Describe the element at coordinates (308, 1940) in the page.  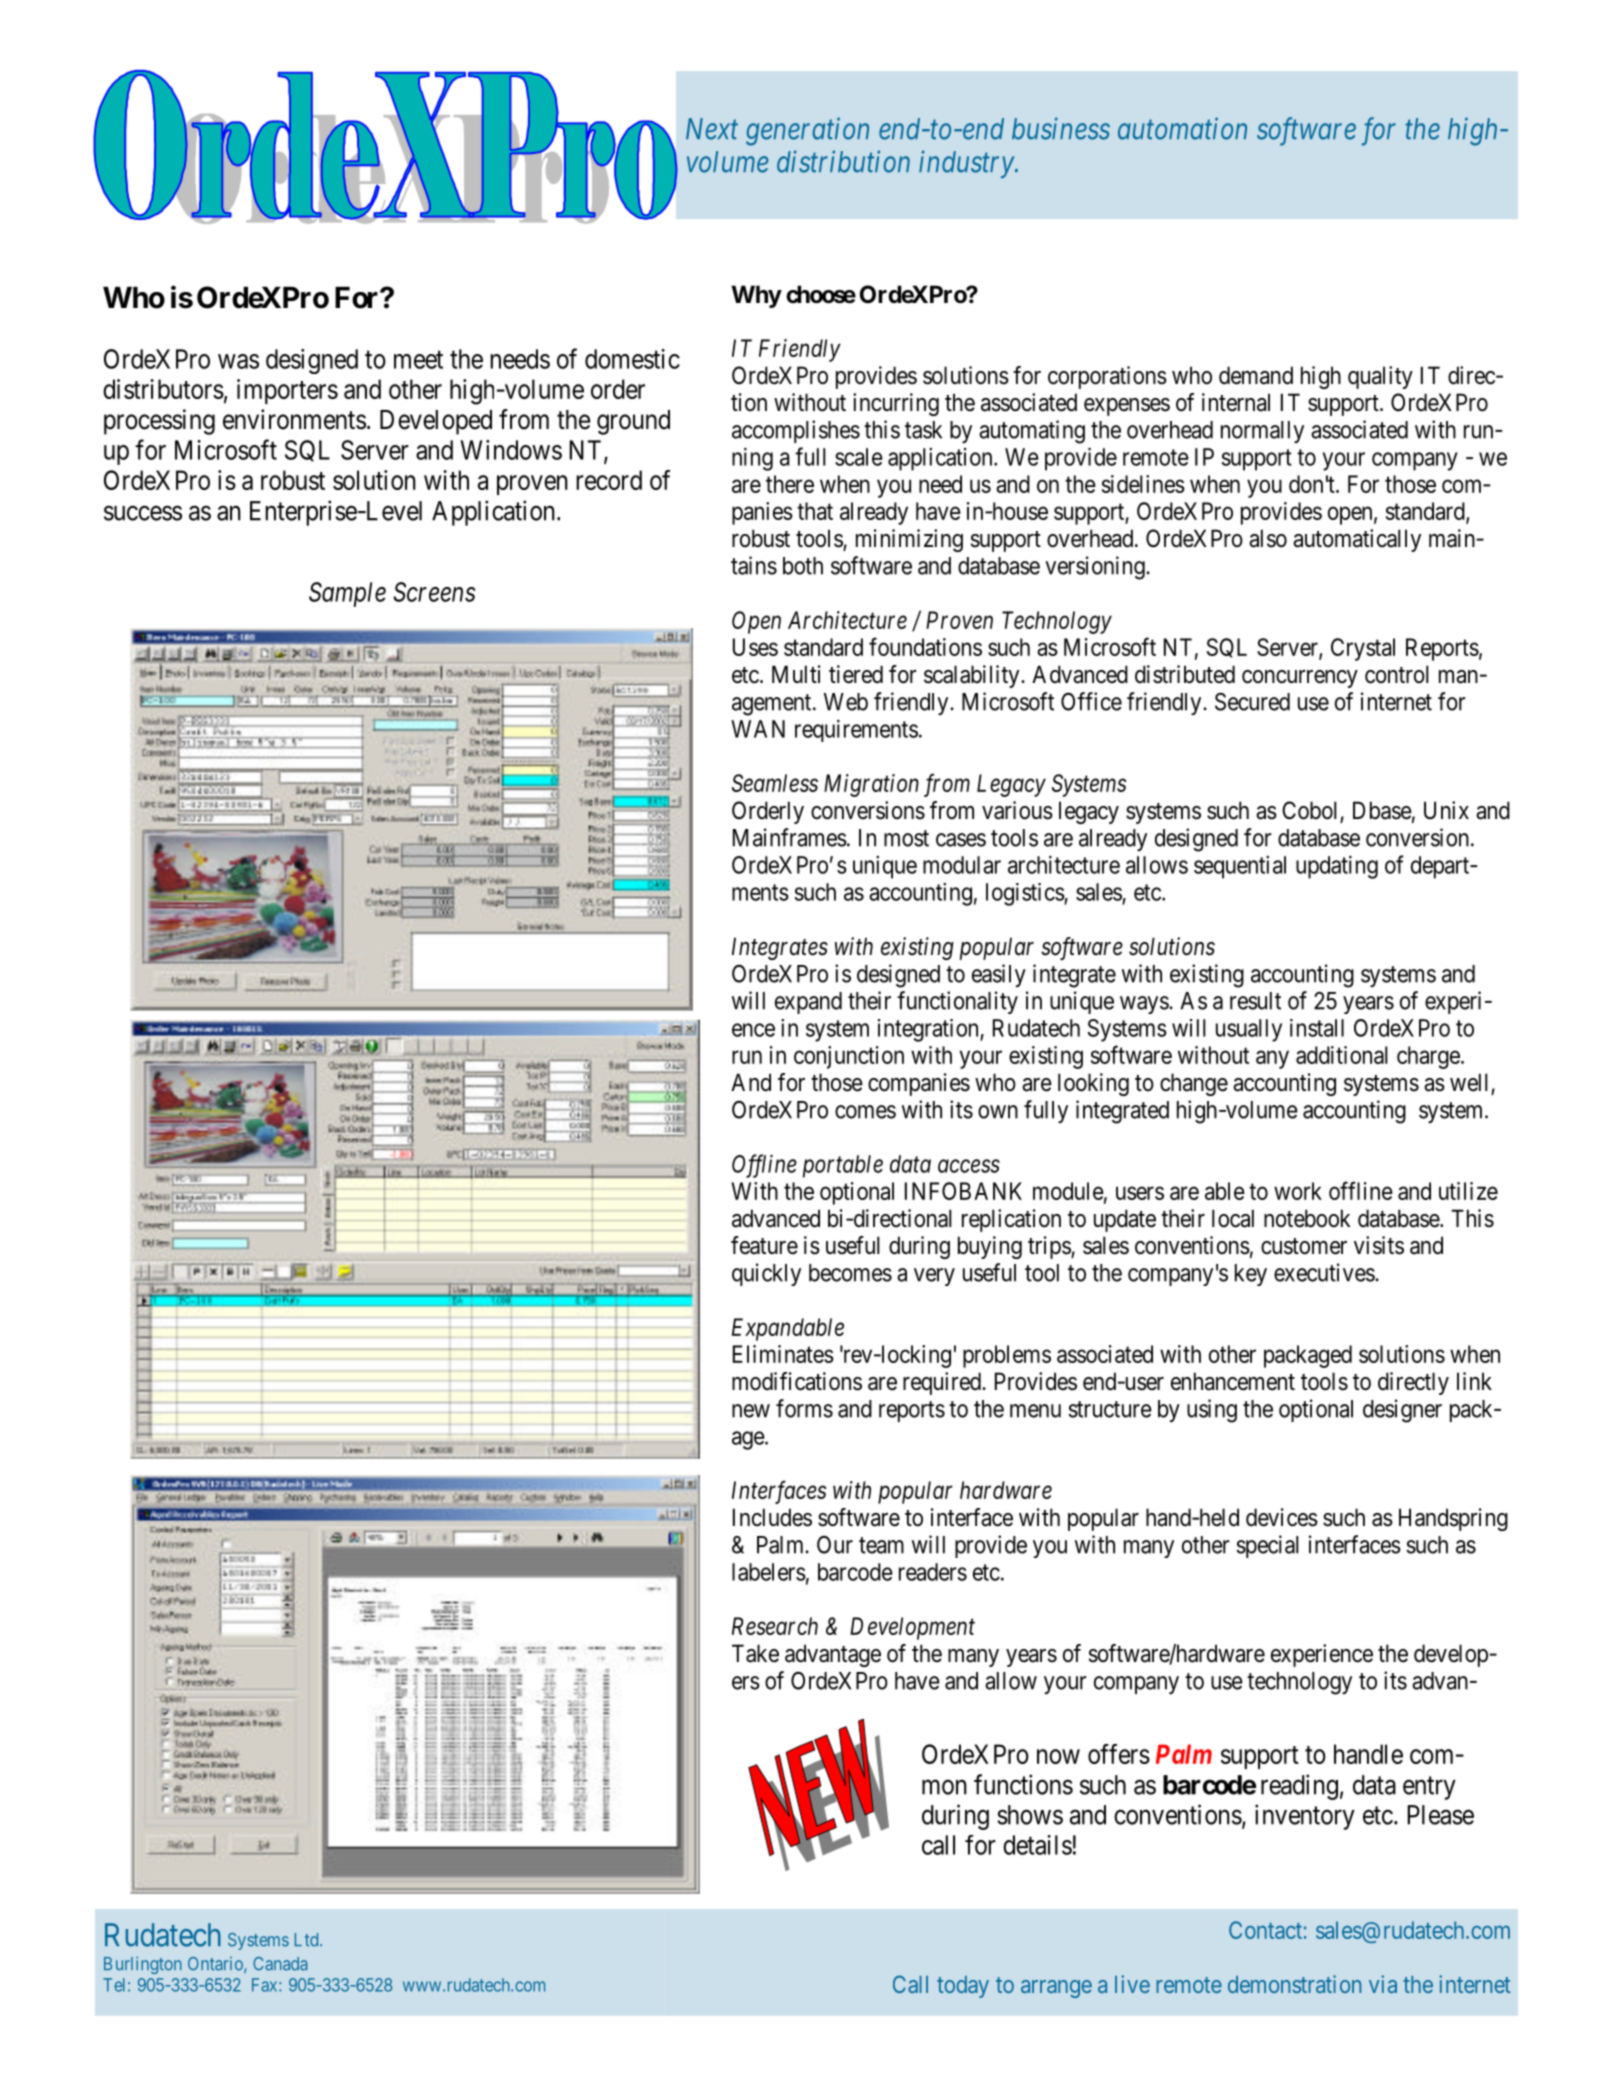
I see `Ltd` at that location.
